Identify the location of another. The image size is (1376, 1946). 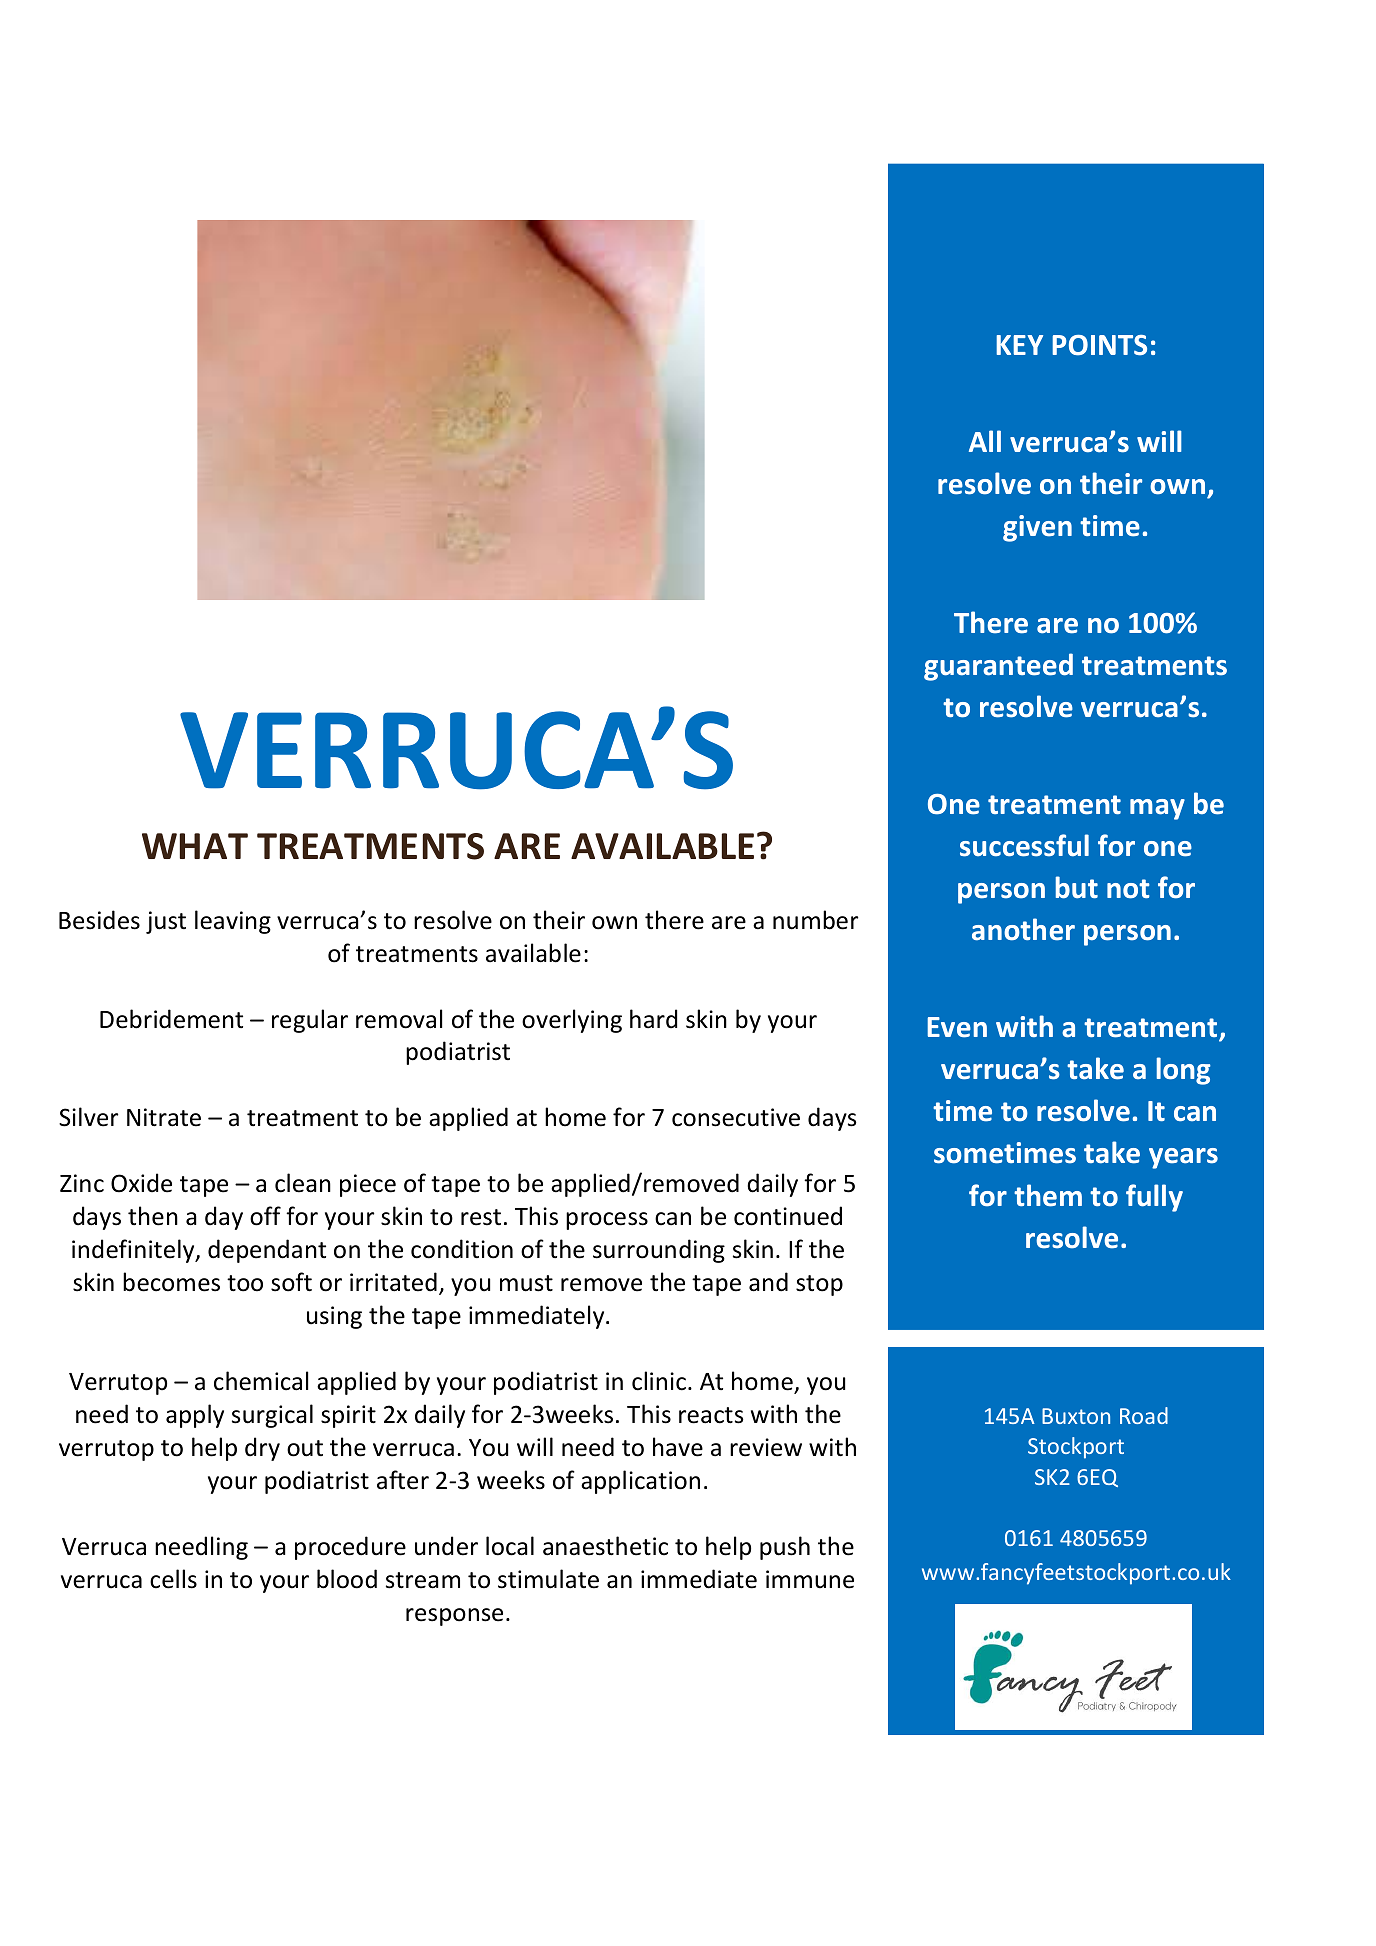
(1023, 929).
